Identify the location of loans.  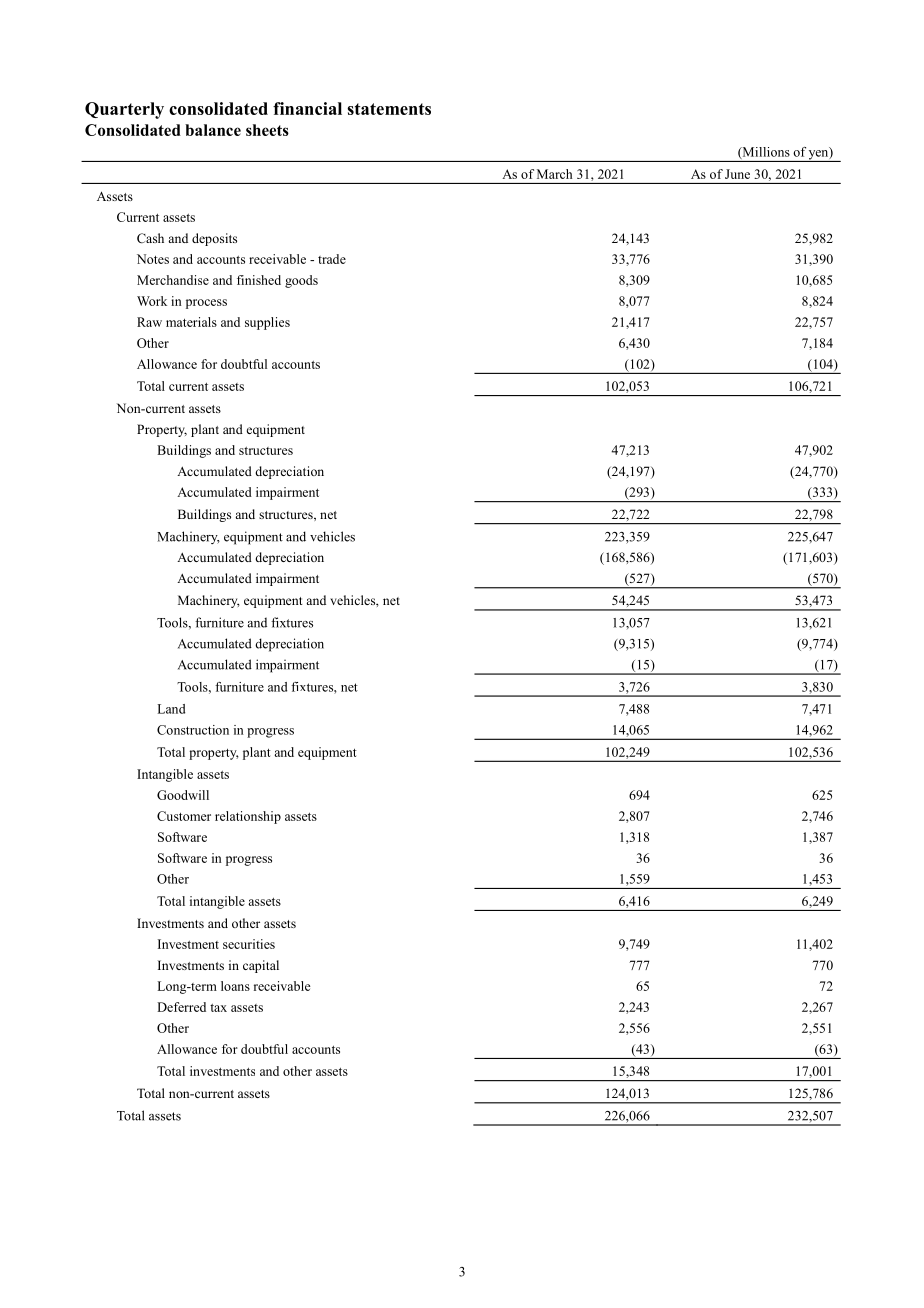
(235, 986).
